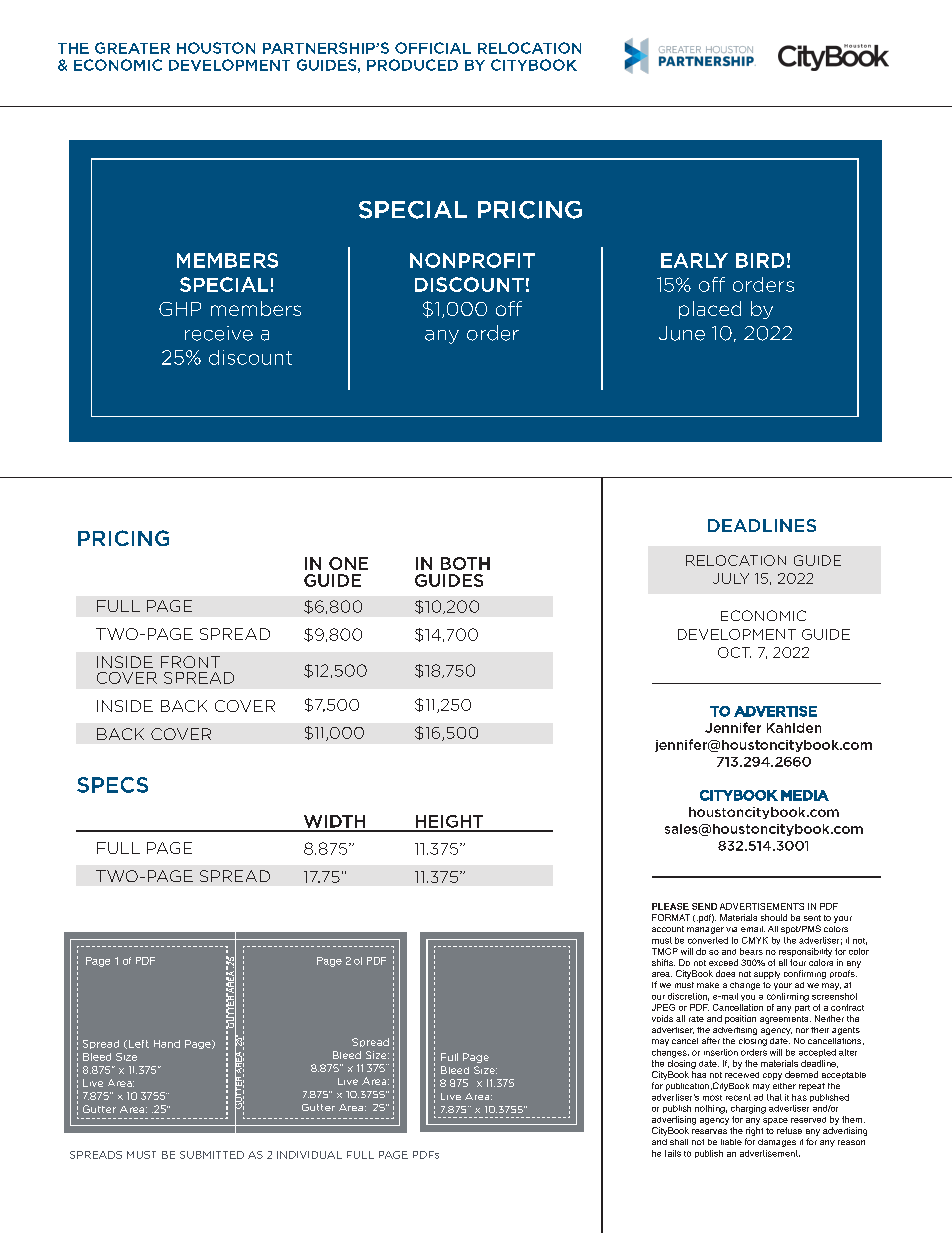 This screenshot has height=1233, width=952. I want to click on OFFICIAL, so click(433, 48).
